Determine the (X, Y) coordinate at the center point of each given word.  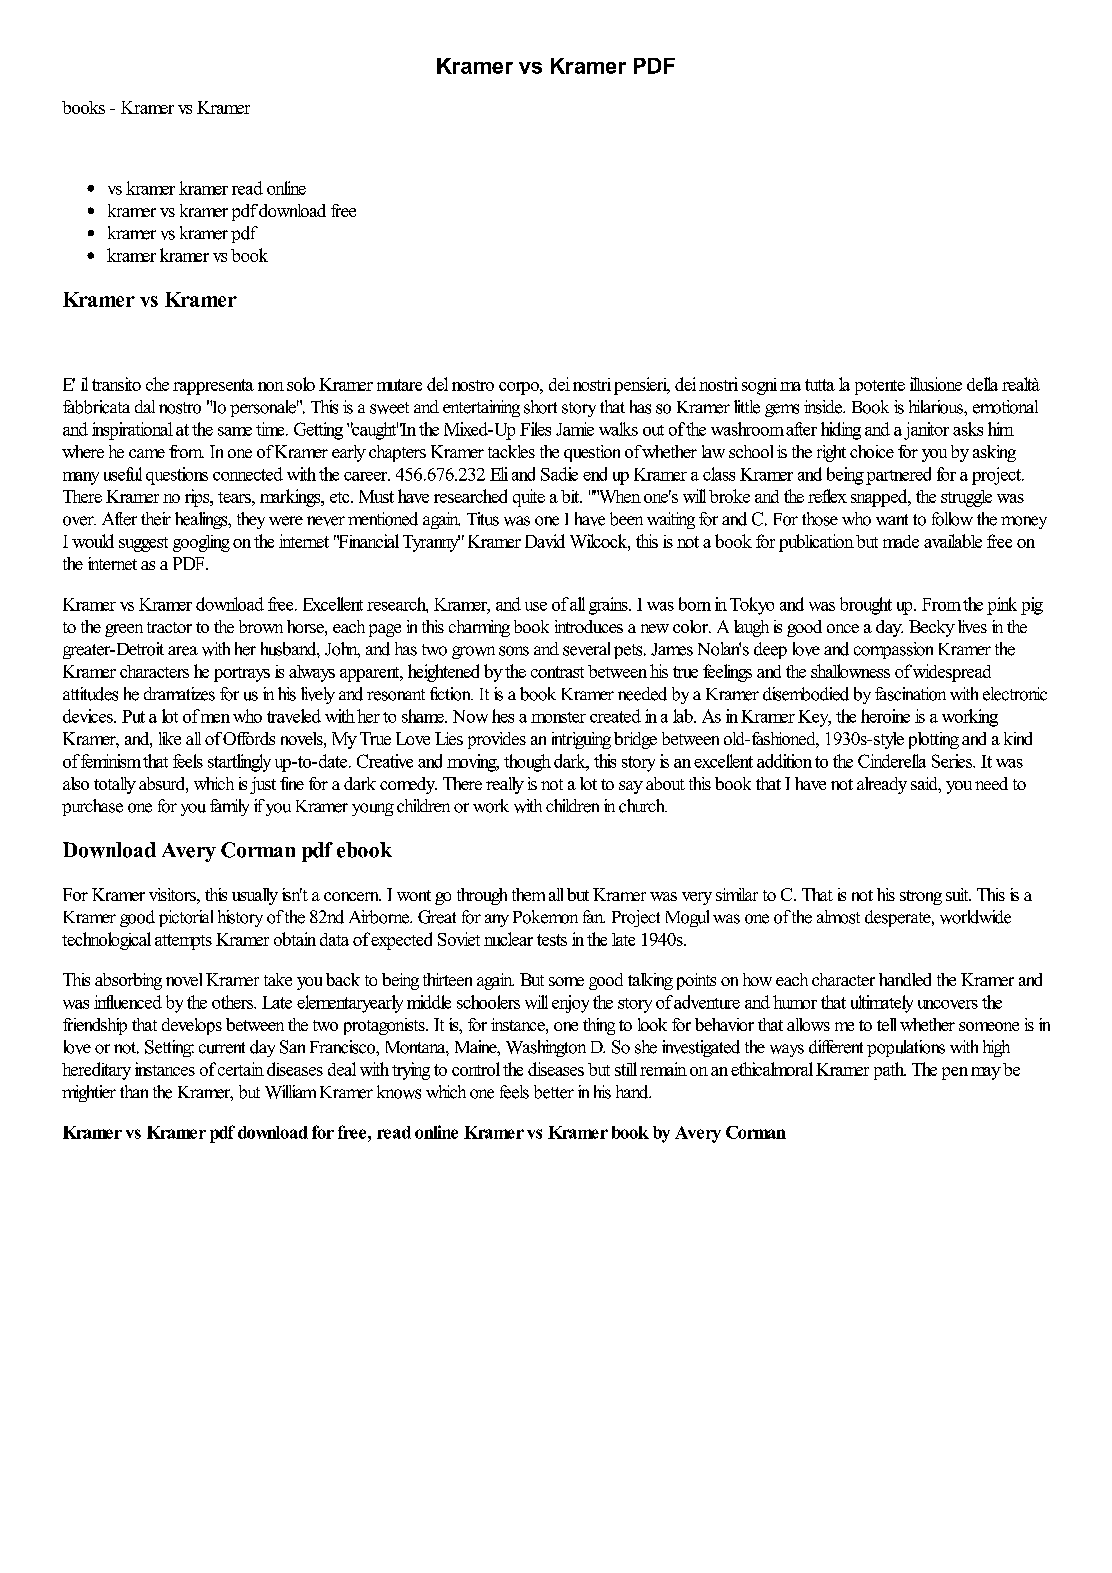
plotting (934, 740)
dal (145, 406)
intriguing (581, 740)
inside (824, 407)
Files (535, 429)
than (134, 1091)
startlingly (239, 763)
